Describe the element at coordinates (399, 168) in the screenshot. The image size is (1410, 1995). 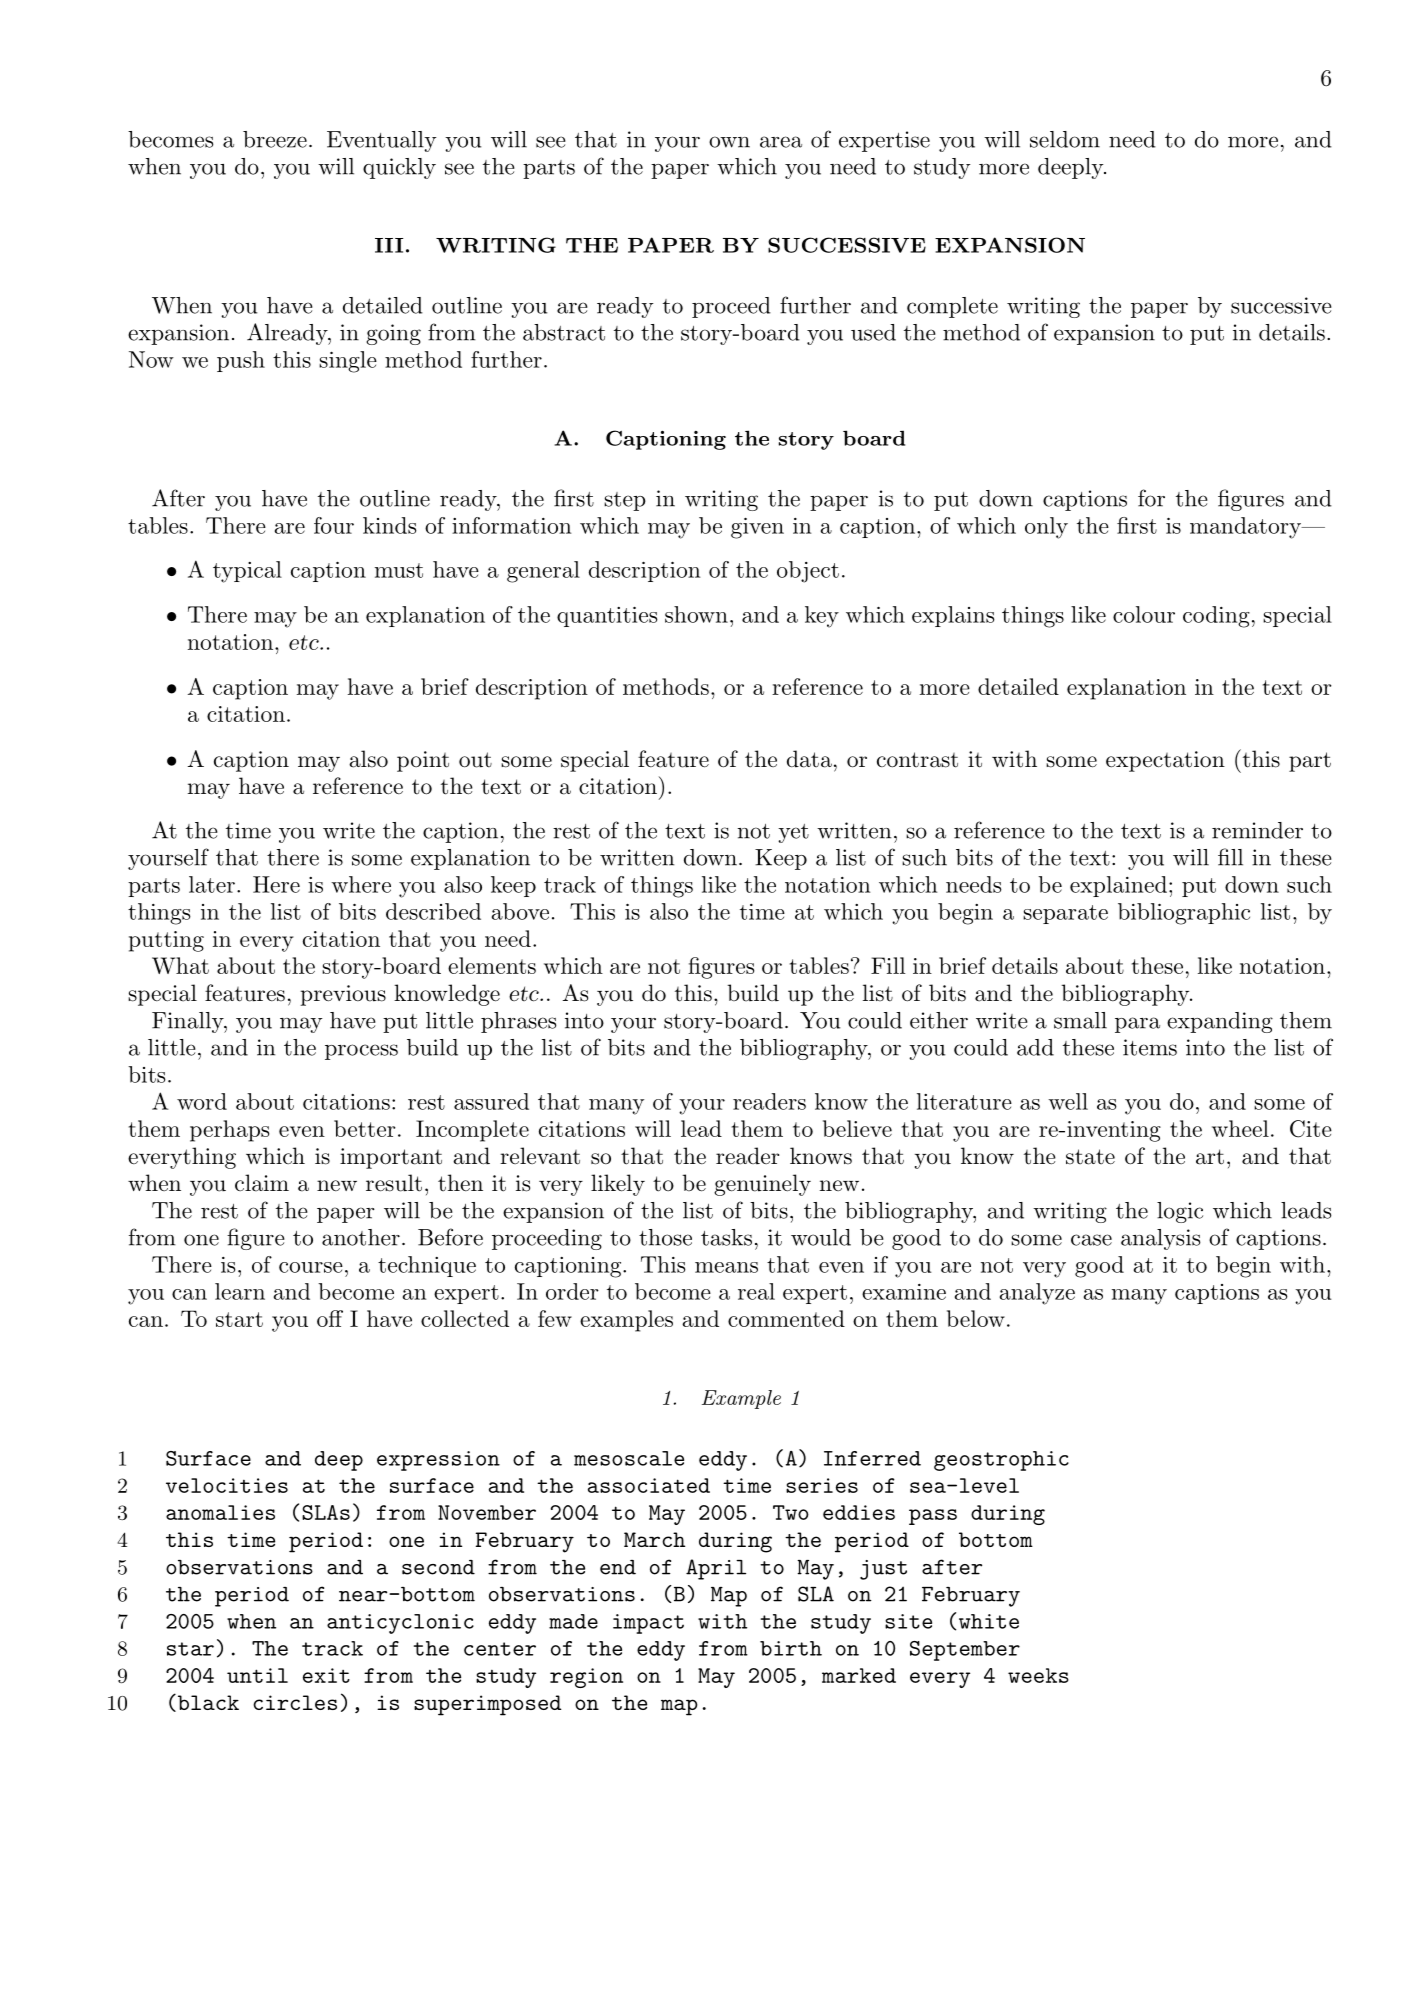
I see `quickly` at that location.
